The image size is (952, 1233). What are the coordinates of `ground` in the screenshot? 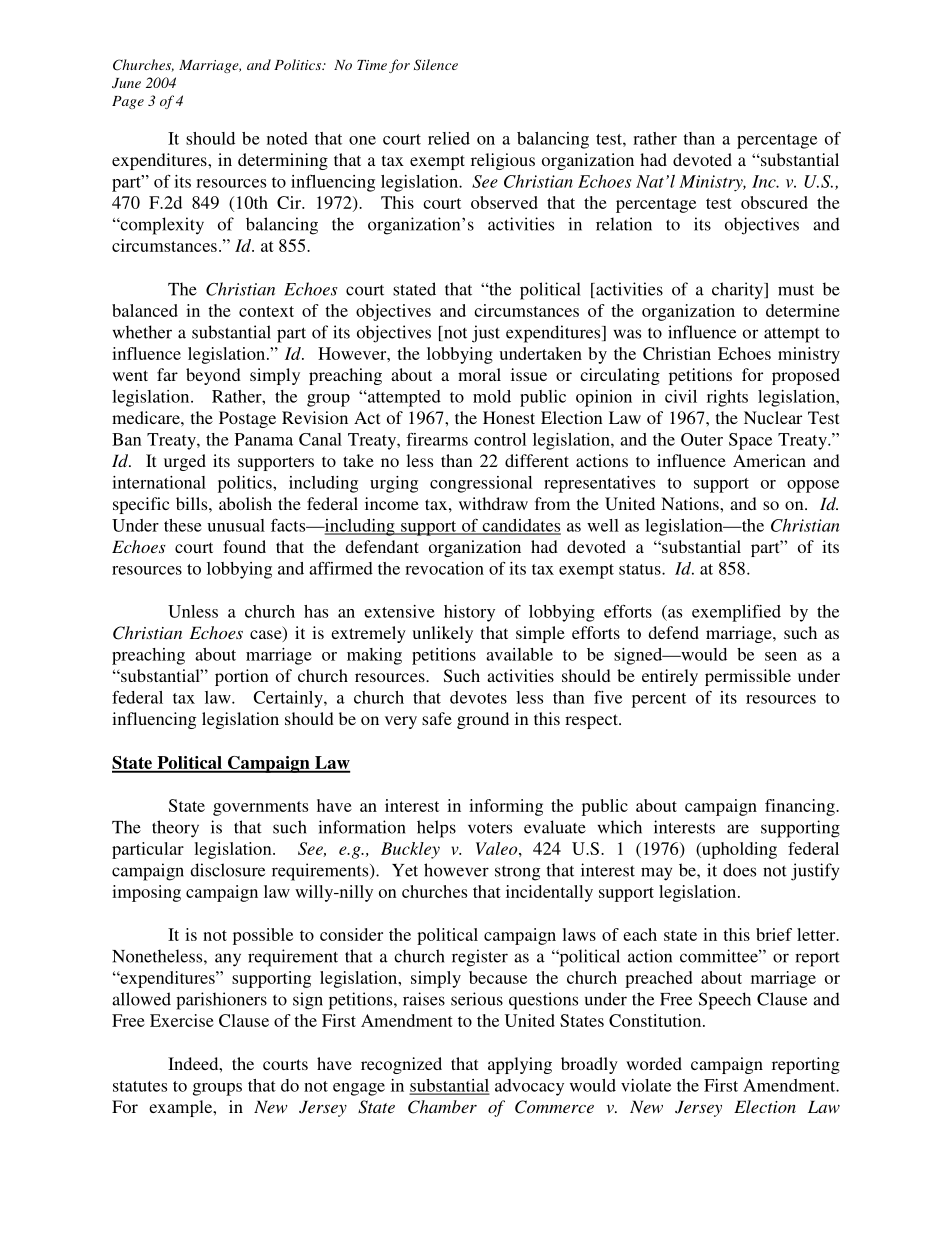 It's located at (483, 720).
